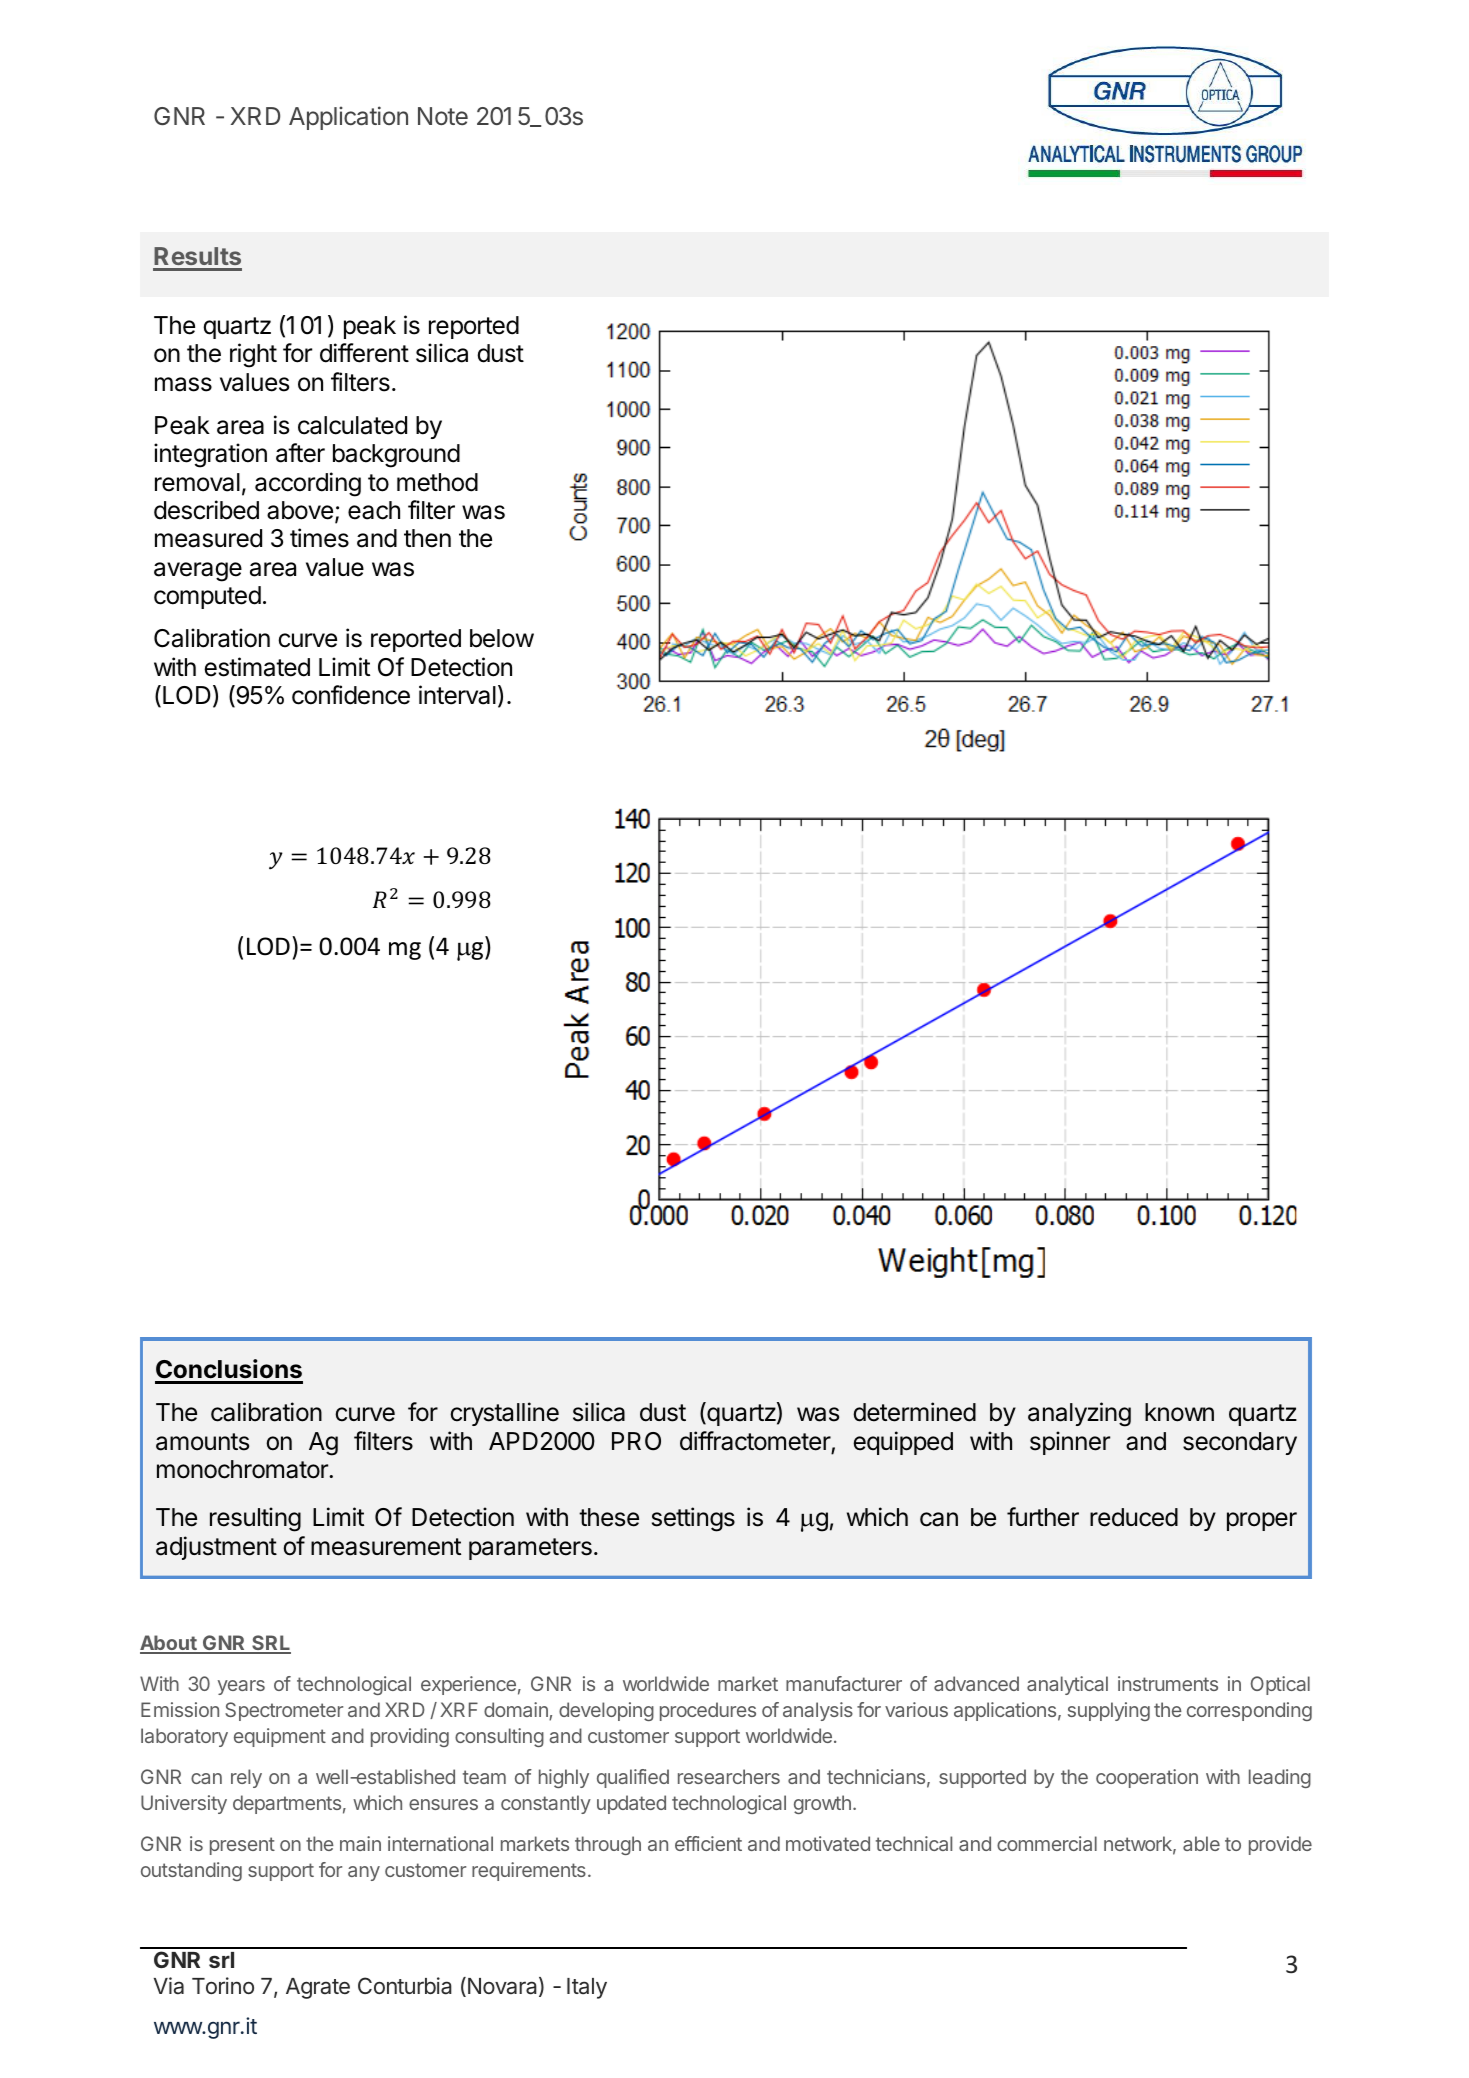 The height and width of the image is (2078, 1469). I want to click on able, so click(1201, 1843).
